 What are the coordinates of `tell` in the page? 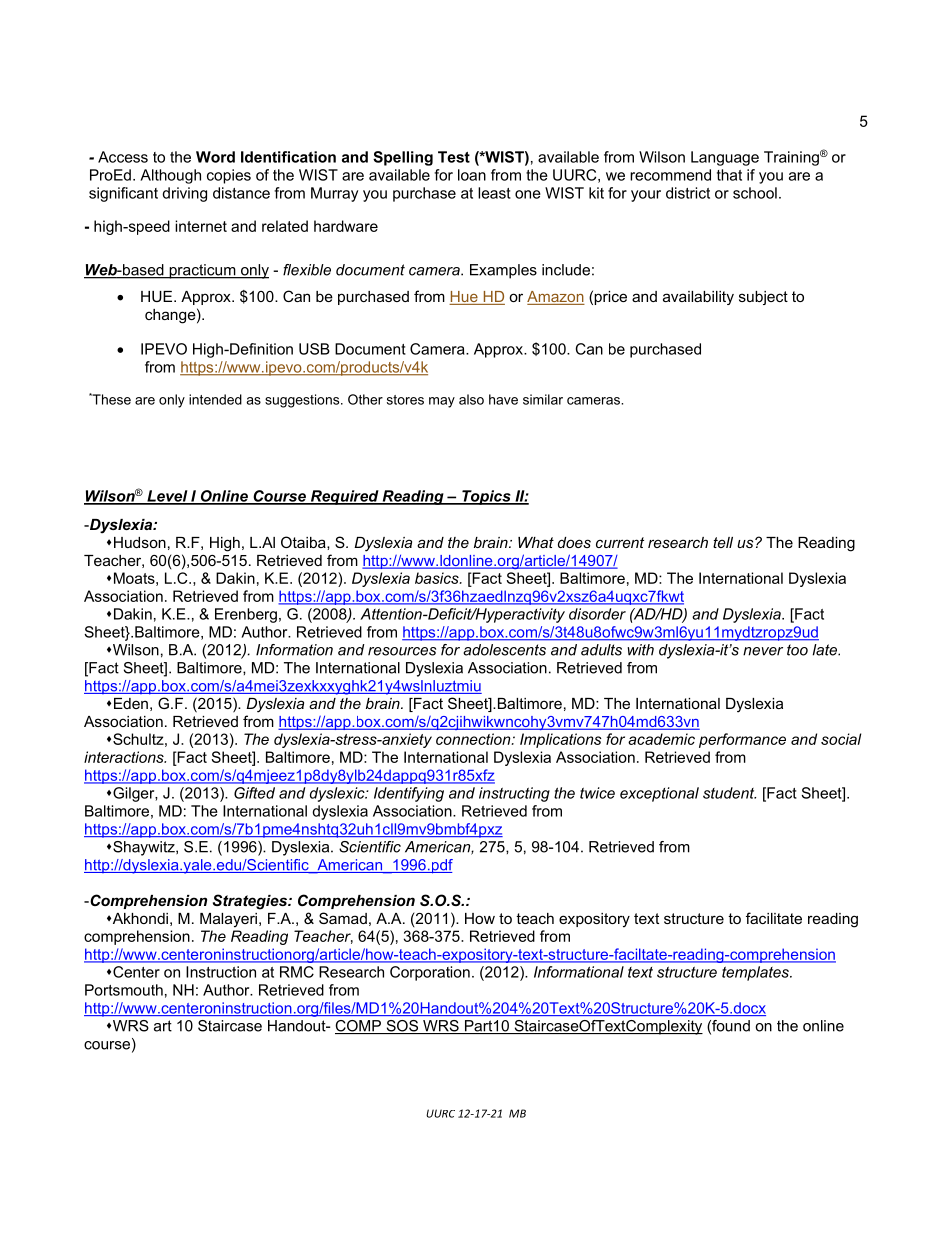 It's located at (723, 542).
